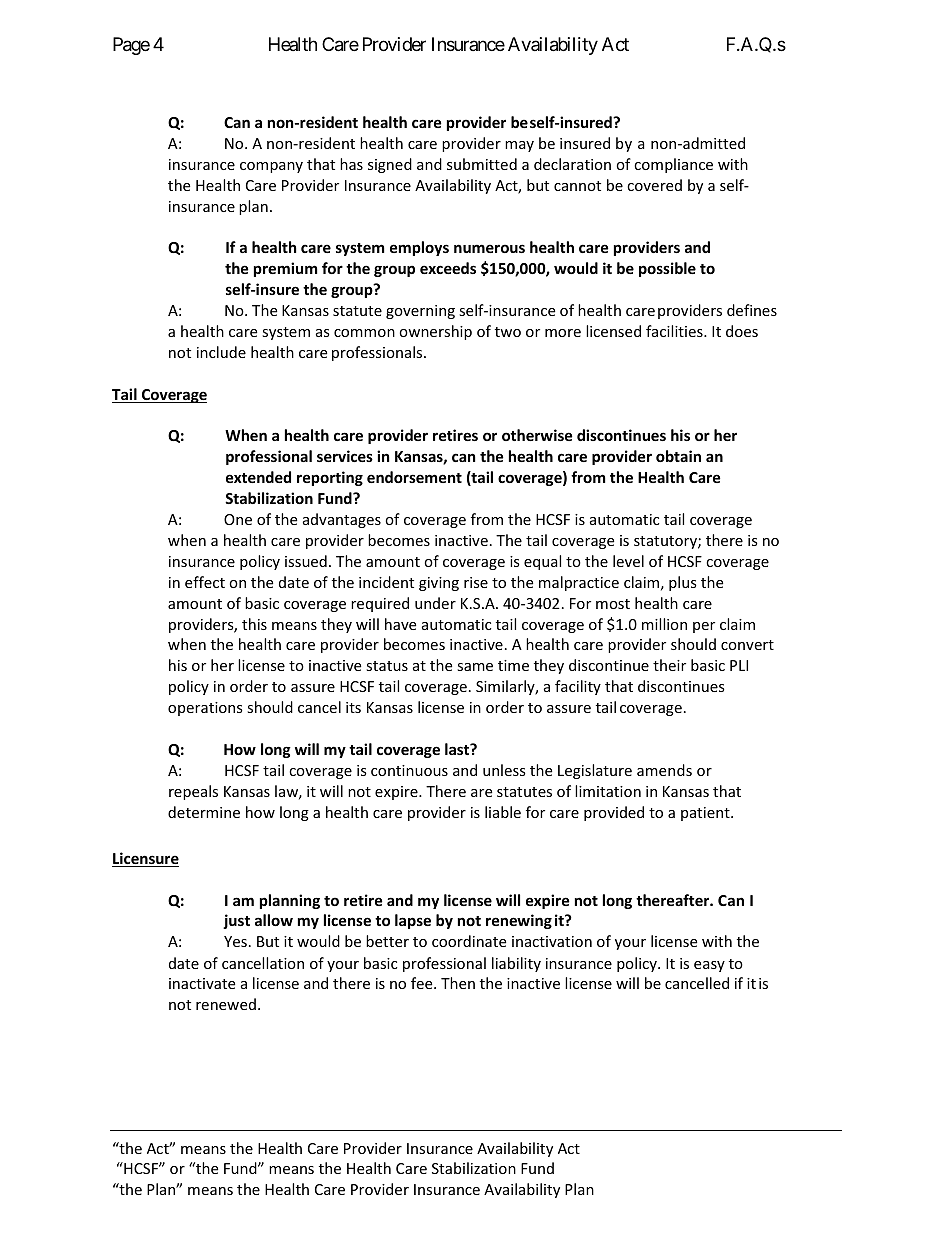  What do you see at coordinates (205, 709) in the document?
I see `operations` at bounding box center [205, 709].
